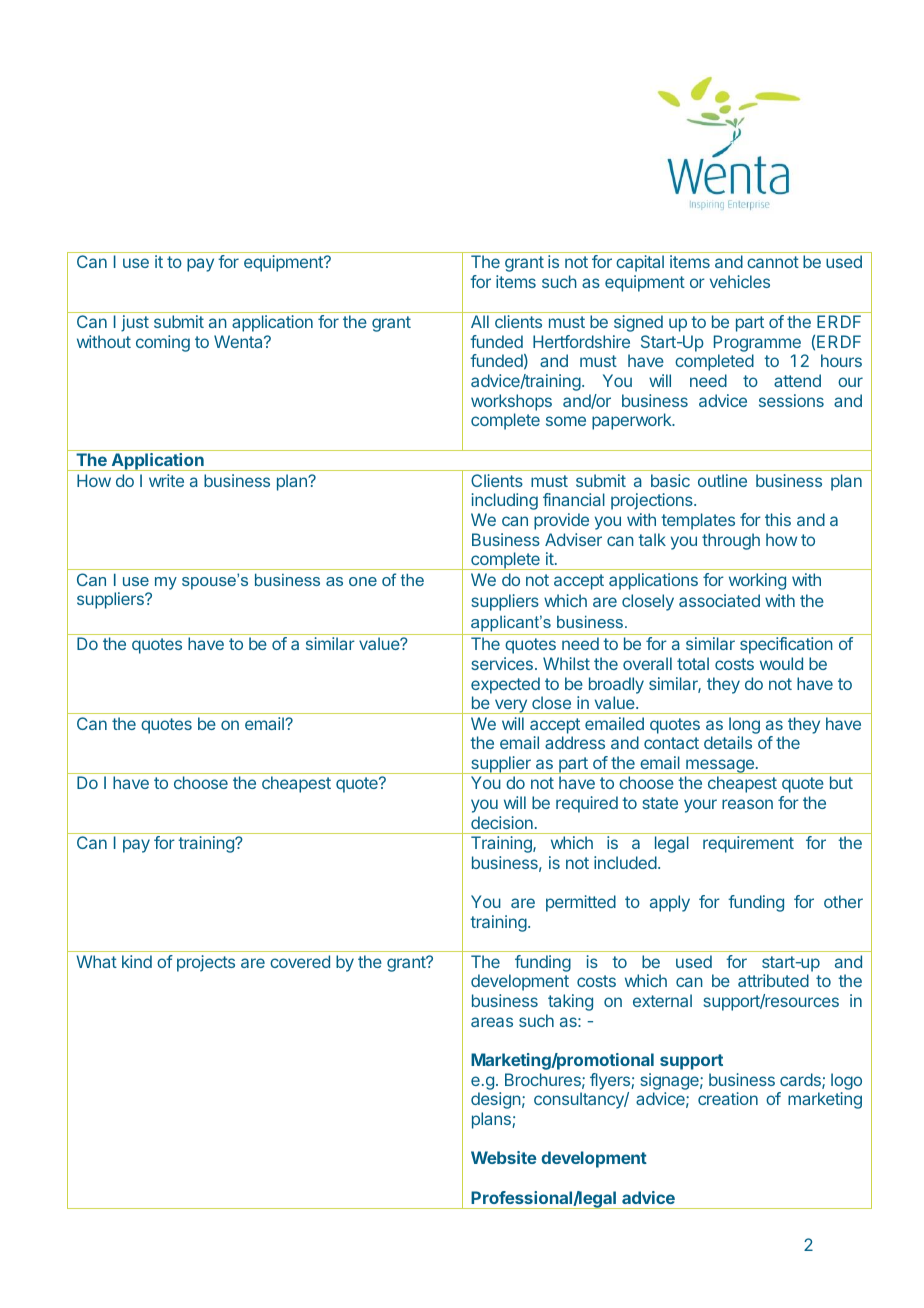 The width and height of the image is (924, 1308). I want to click on projects, so click(206, 963).
